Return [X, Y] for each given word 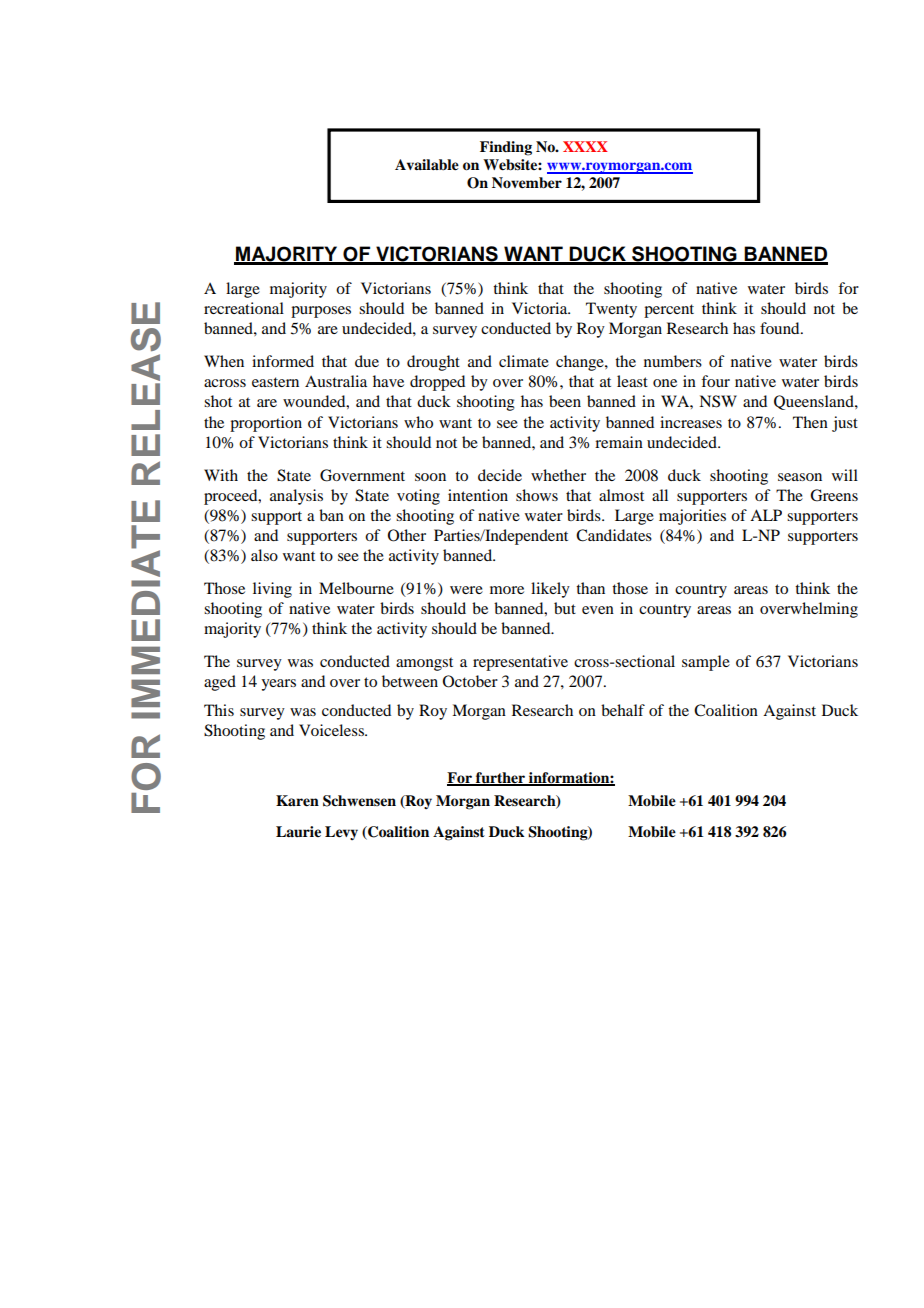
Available [427, 165]
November [527, 183]
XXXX [585, 146]
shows [537, 495]
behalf [623, 710]
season [800, 477]
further [500, 778]
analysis [296, 497]
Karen [297, 801]
